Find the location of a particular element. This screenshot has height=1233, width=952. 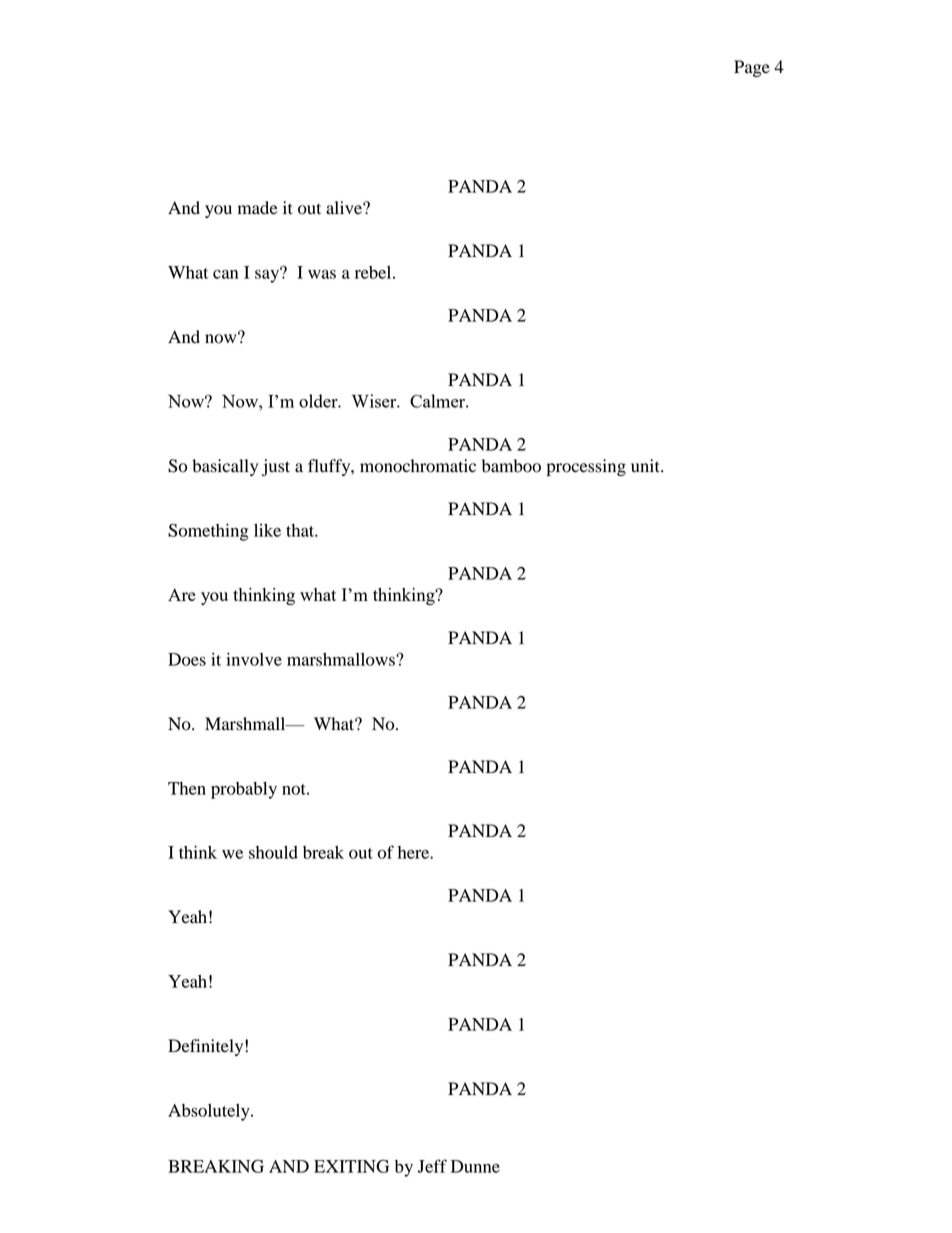

Dunne is located at coordinates (475, 1166).
